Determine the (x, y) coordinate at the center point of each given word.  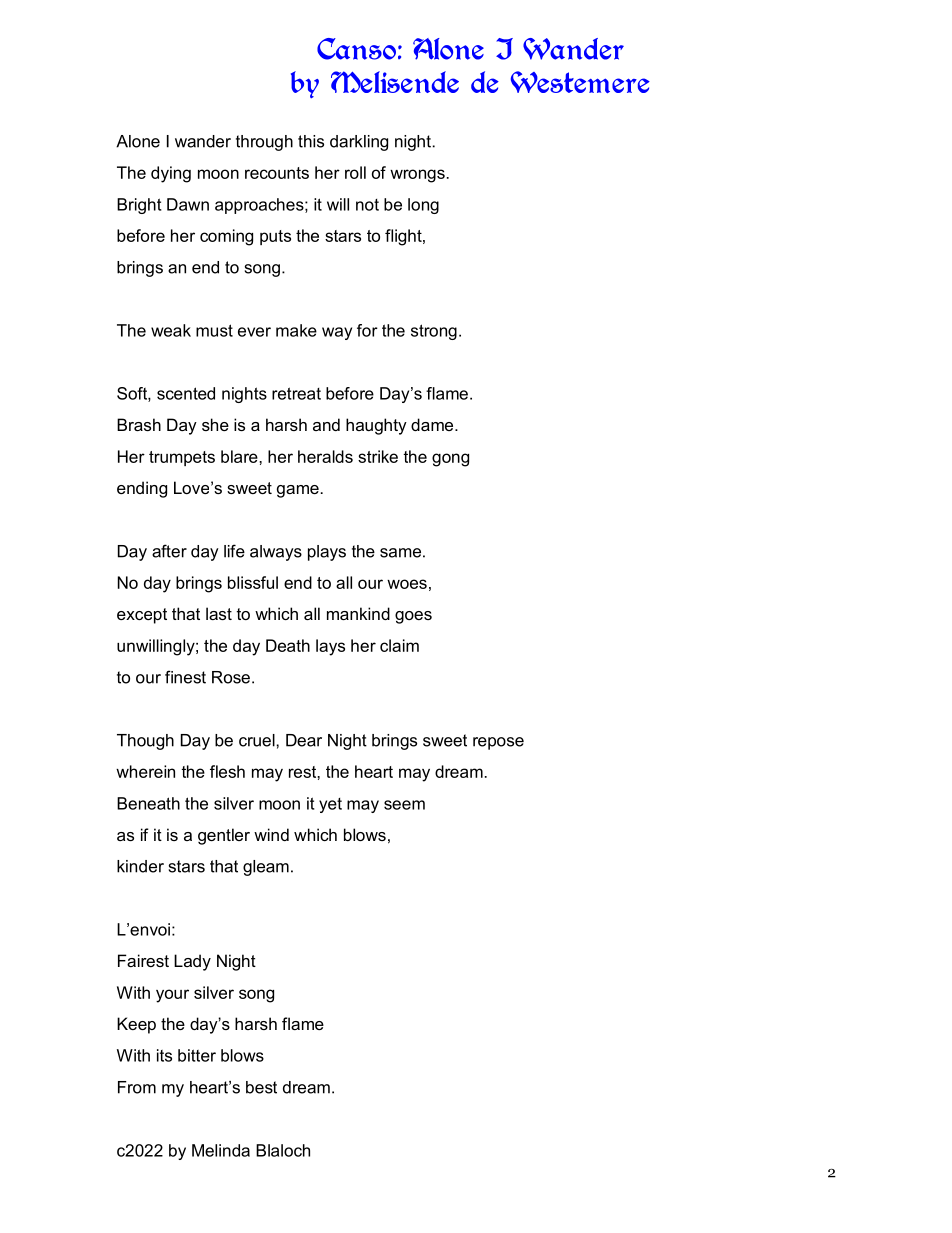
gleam (266, 868)
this (311, 141)
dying (171, 174)
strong (434, 332)
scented (186, 393)
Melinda (221, 1150)
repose (498, 743)
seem (404, 805)
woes (407, 584)
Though (145, 742)
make (296, 330)
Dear (304, 740)
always (276, 553)
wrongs (417, 176)
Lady (192, 962)
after (169, 551)
